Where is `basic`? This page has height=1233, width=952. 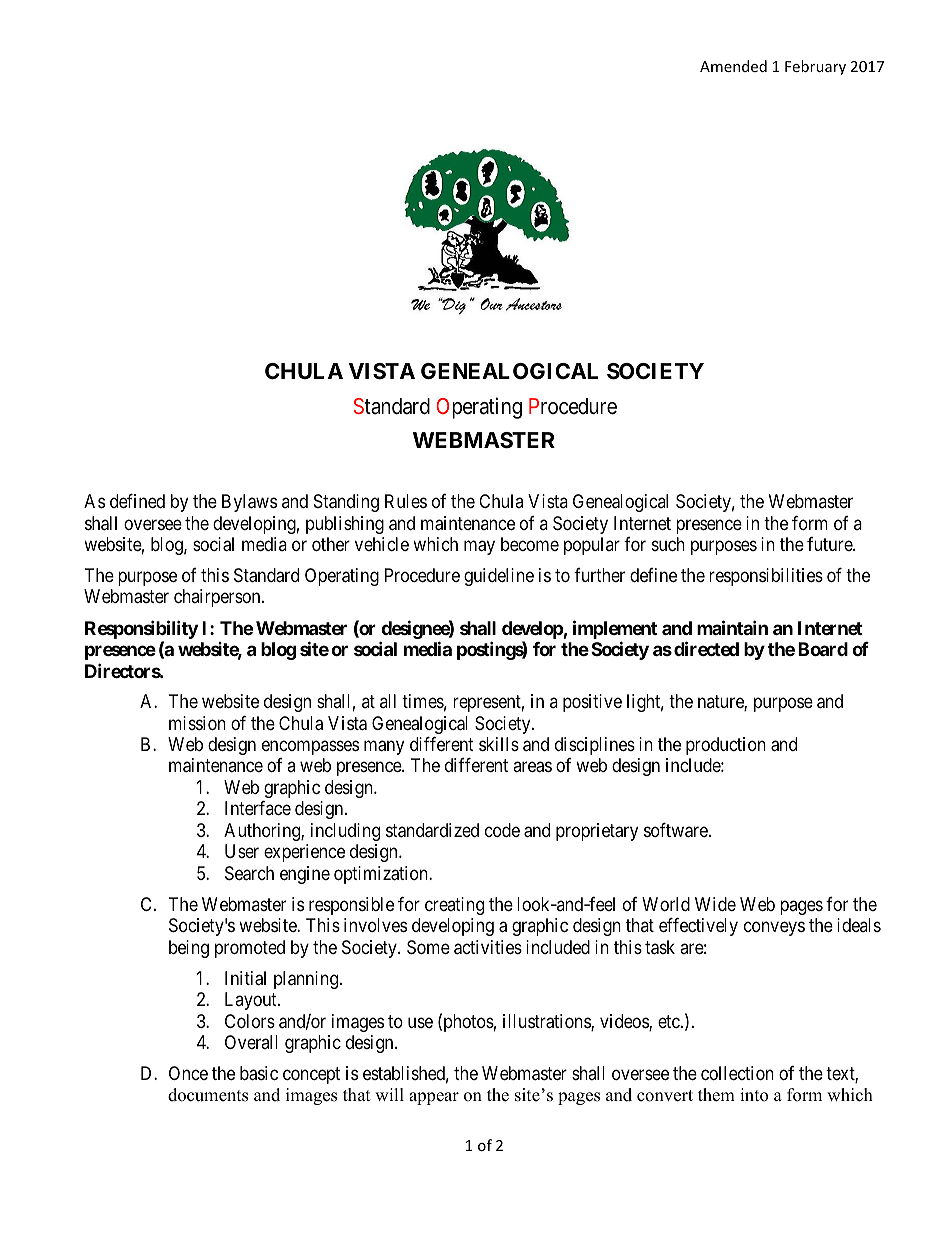 basic is located at coordinates (259, 1073).
